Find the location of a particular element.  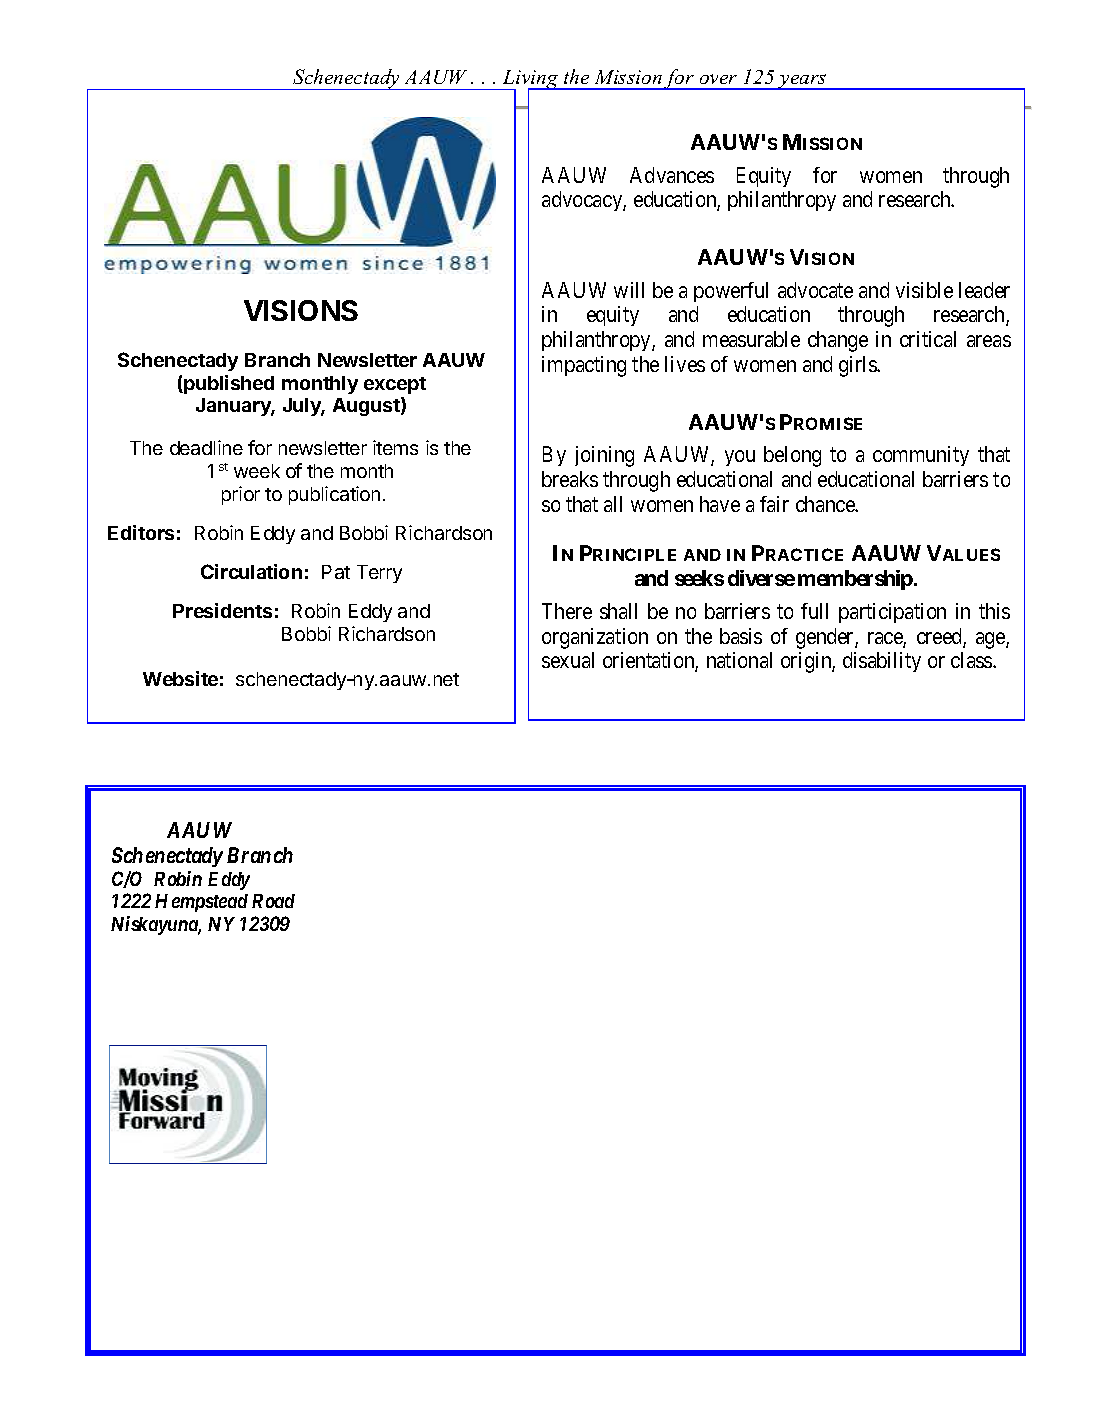

community is located at coordinates (921, 456).
